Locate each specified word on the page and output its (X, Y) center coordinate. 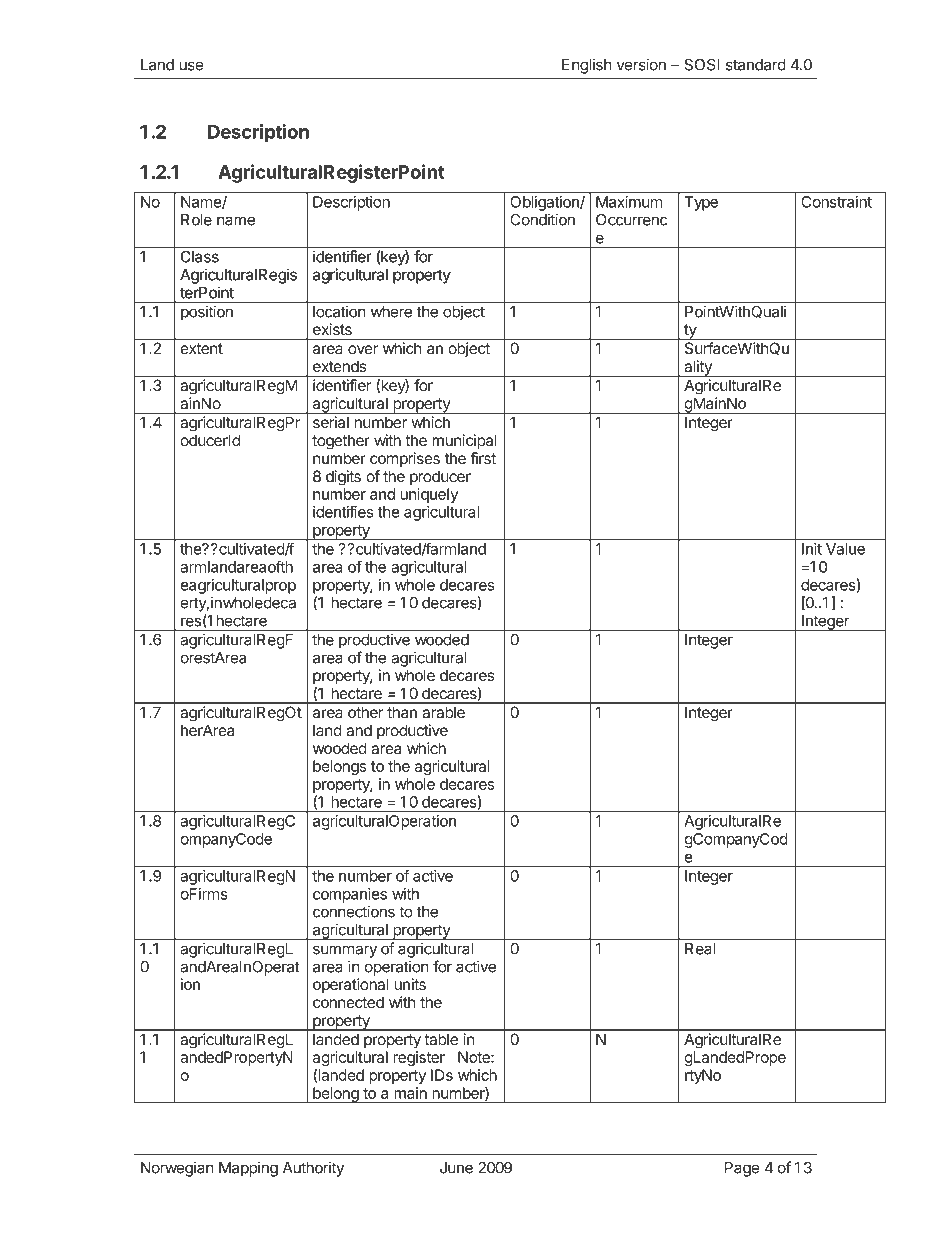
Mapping (248, 1169)
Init (812, 549)
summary (345, 951)
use (191, 66)
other (365, 712)
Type (701, 203)
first (483, 458)
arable (443, 712)
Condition (542, 219)
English (587, 66)
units (410, 984)
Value (845, 549)
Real (700, 949)
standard (756, 65)
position (207, 313)
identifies (343, 511)
